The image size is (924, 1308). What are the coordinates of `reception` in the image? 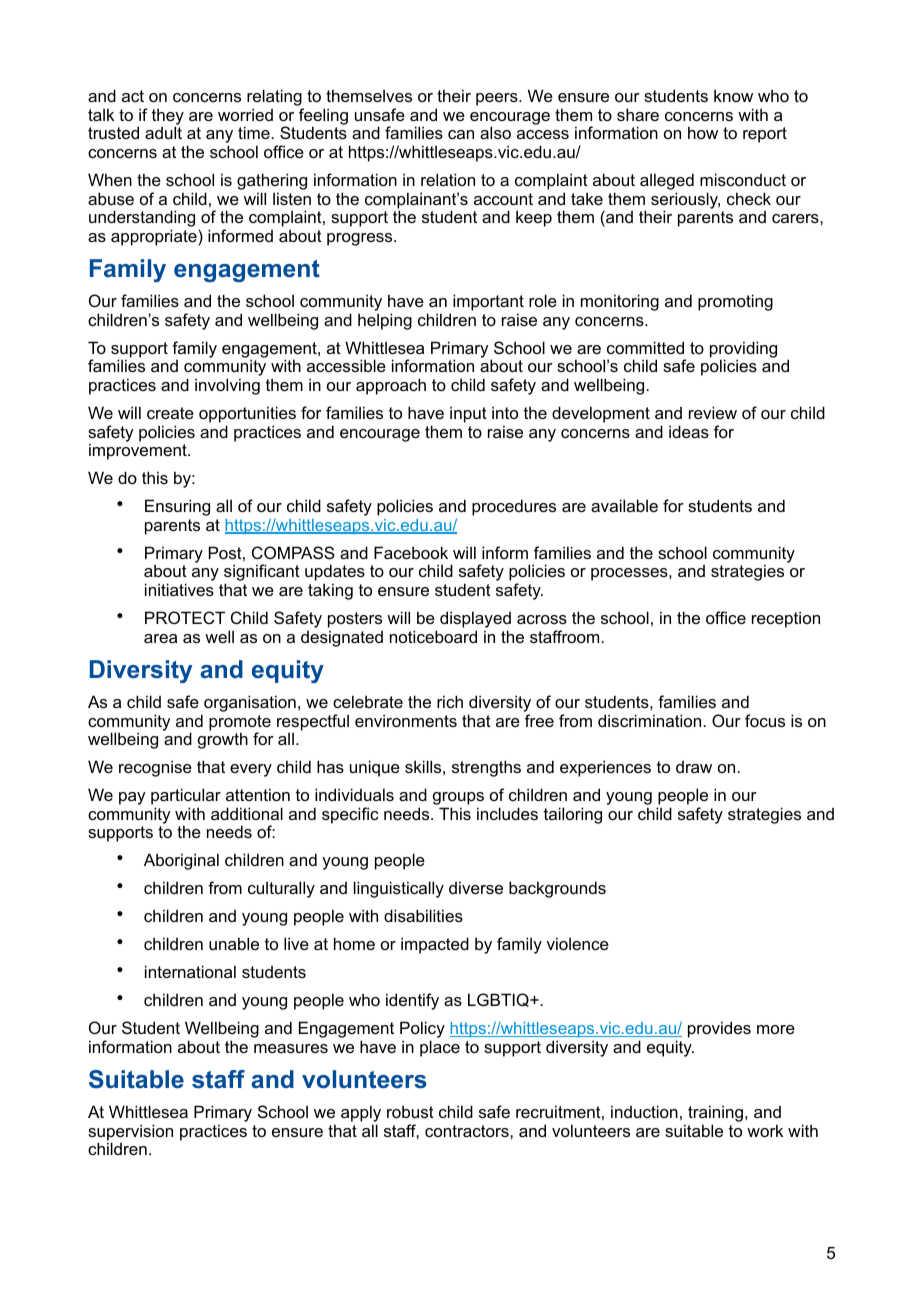 It's located at (786, 619).
